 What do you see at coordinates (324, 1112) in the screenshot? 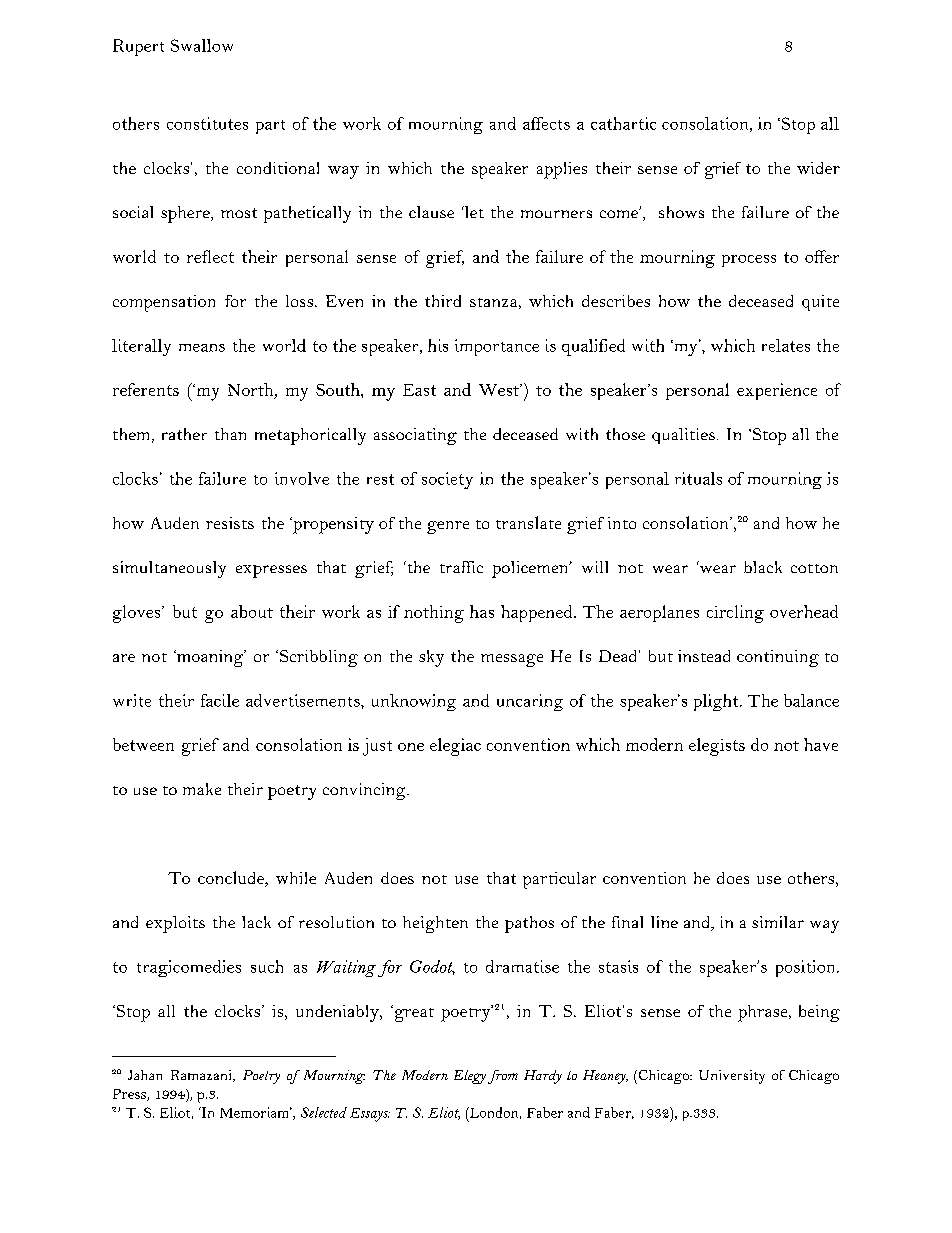
I see `Selected` at bounding box center [324, 1112].
